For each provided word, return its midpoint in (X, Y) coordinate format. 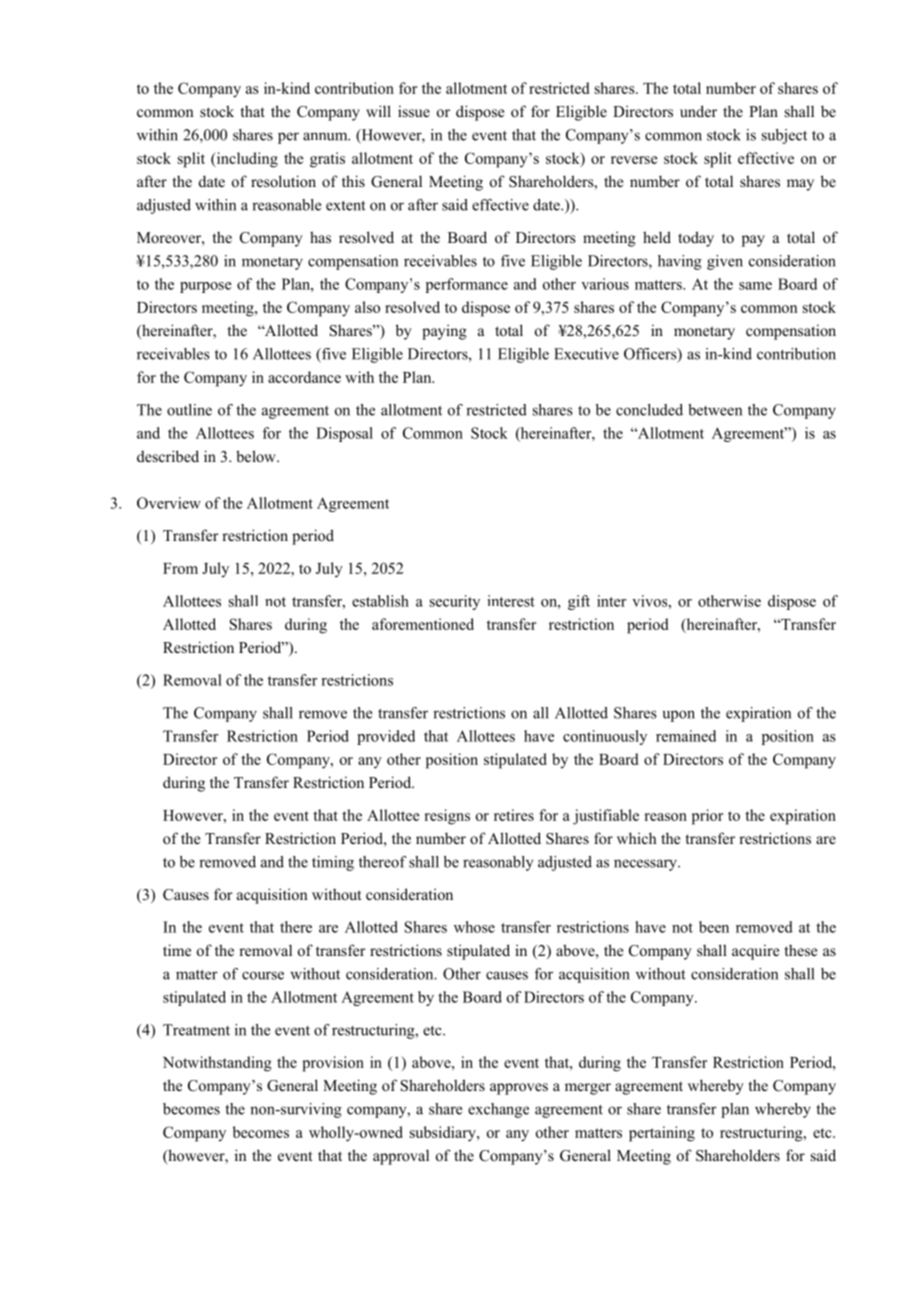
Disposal (344, 434)
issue (414, 111)
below (257, 456)
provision (333, 1064)
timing (333, 863)
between (715, 410)
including (246, 160)
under (698, 111)
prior (707, 817)
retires (514, 815)
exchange (498, 1110)
